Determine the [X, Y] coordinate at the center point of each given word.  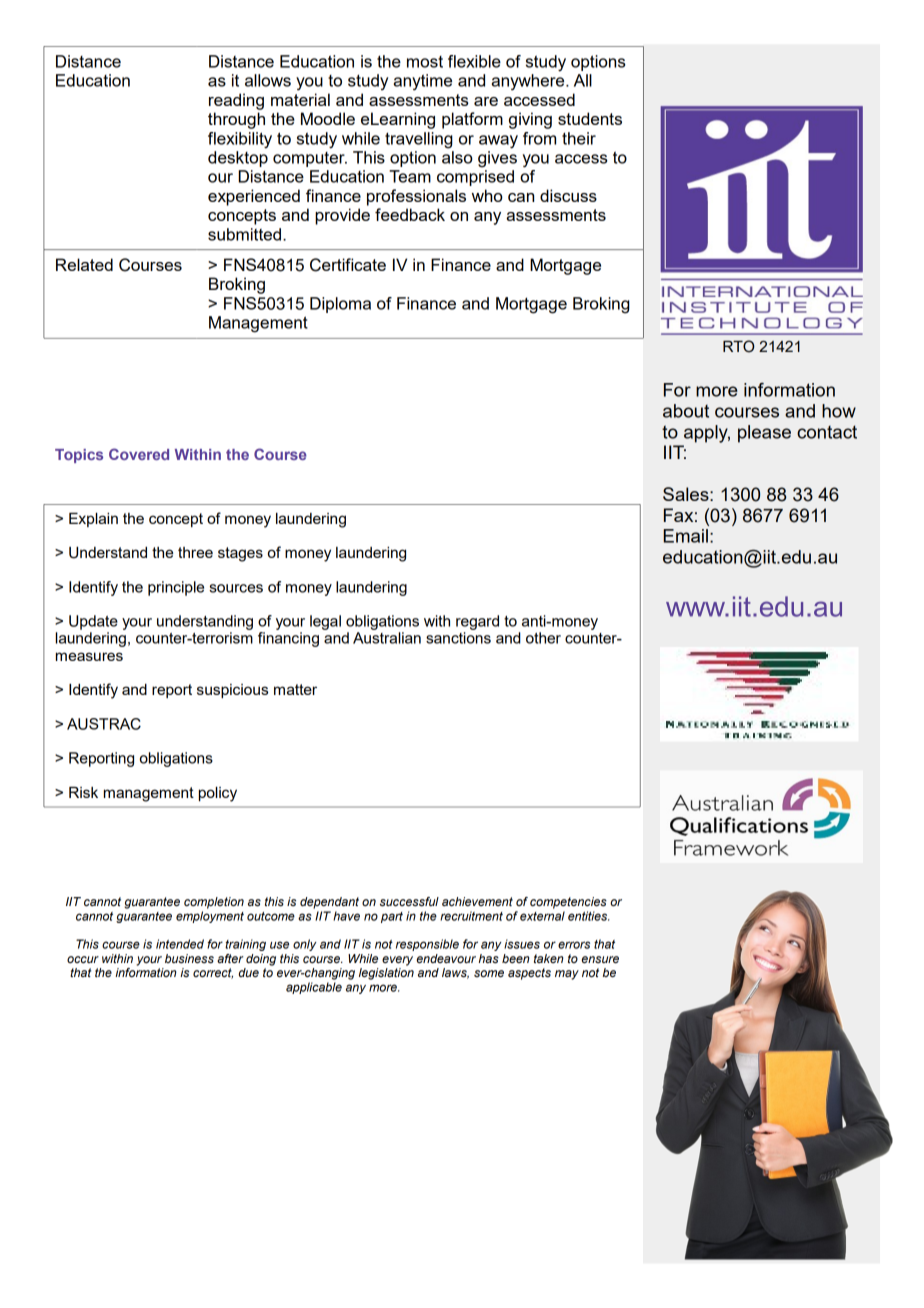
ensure [600, 959]
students [590, 118]
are [486, 101]
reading [236, 101]
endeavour [446, 958]
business [189, 959]
